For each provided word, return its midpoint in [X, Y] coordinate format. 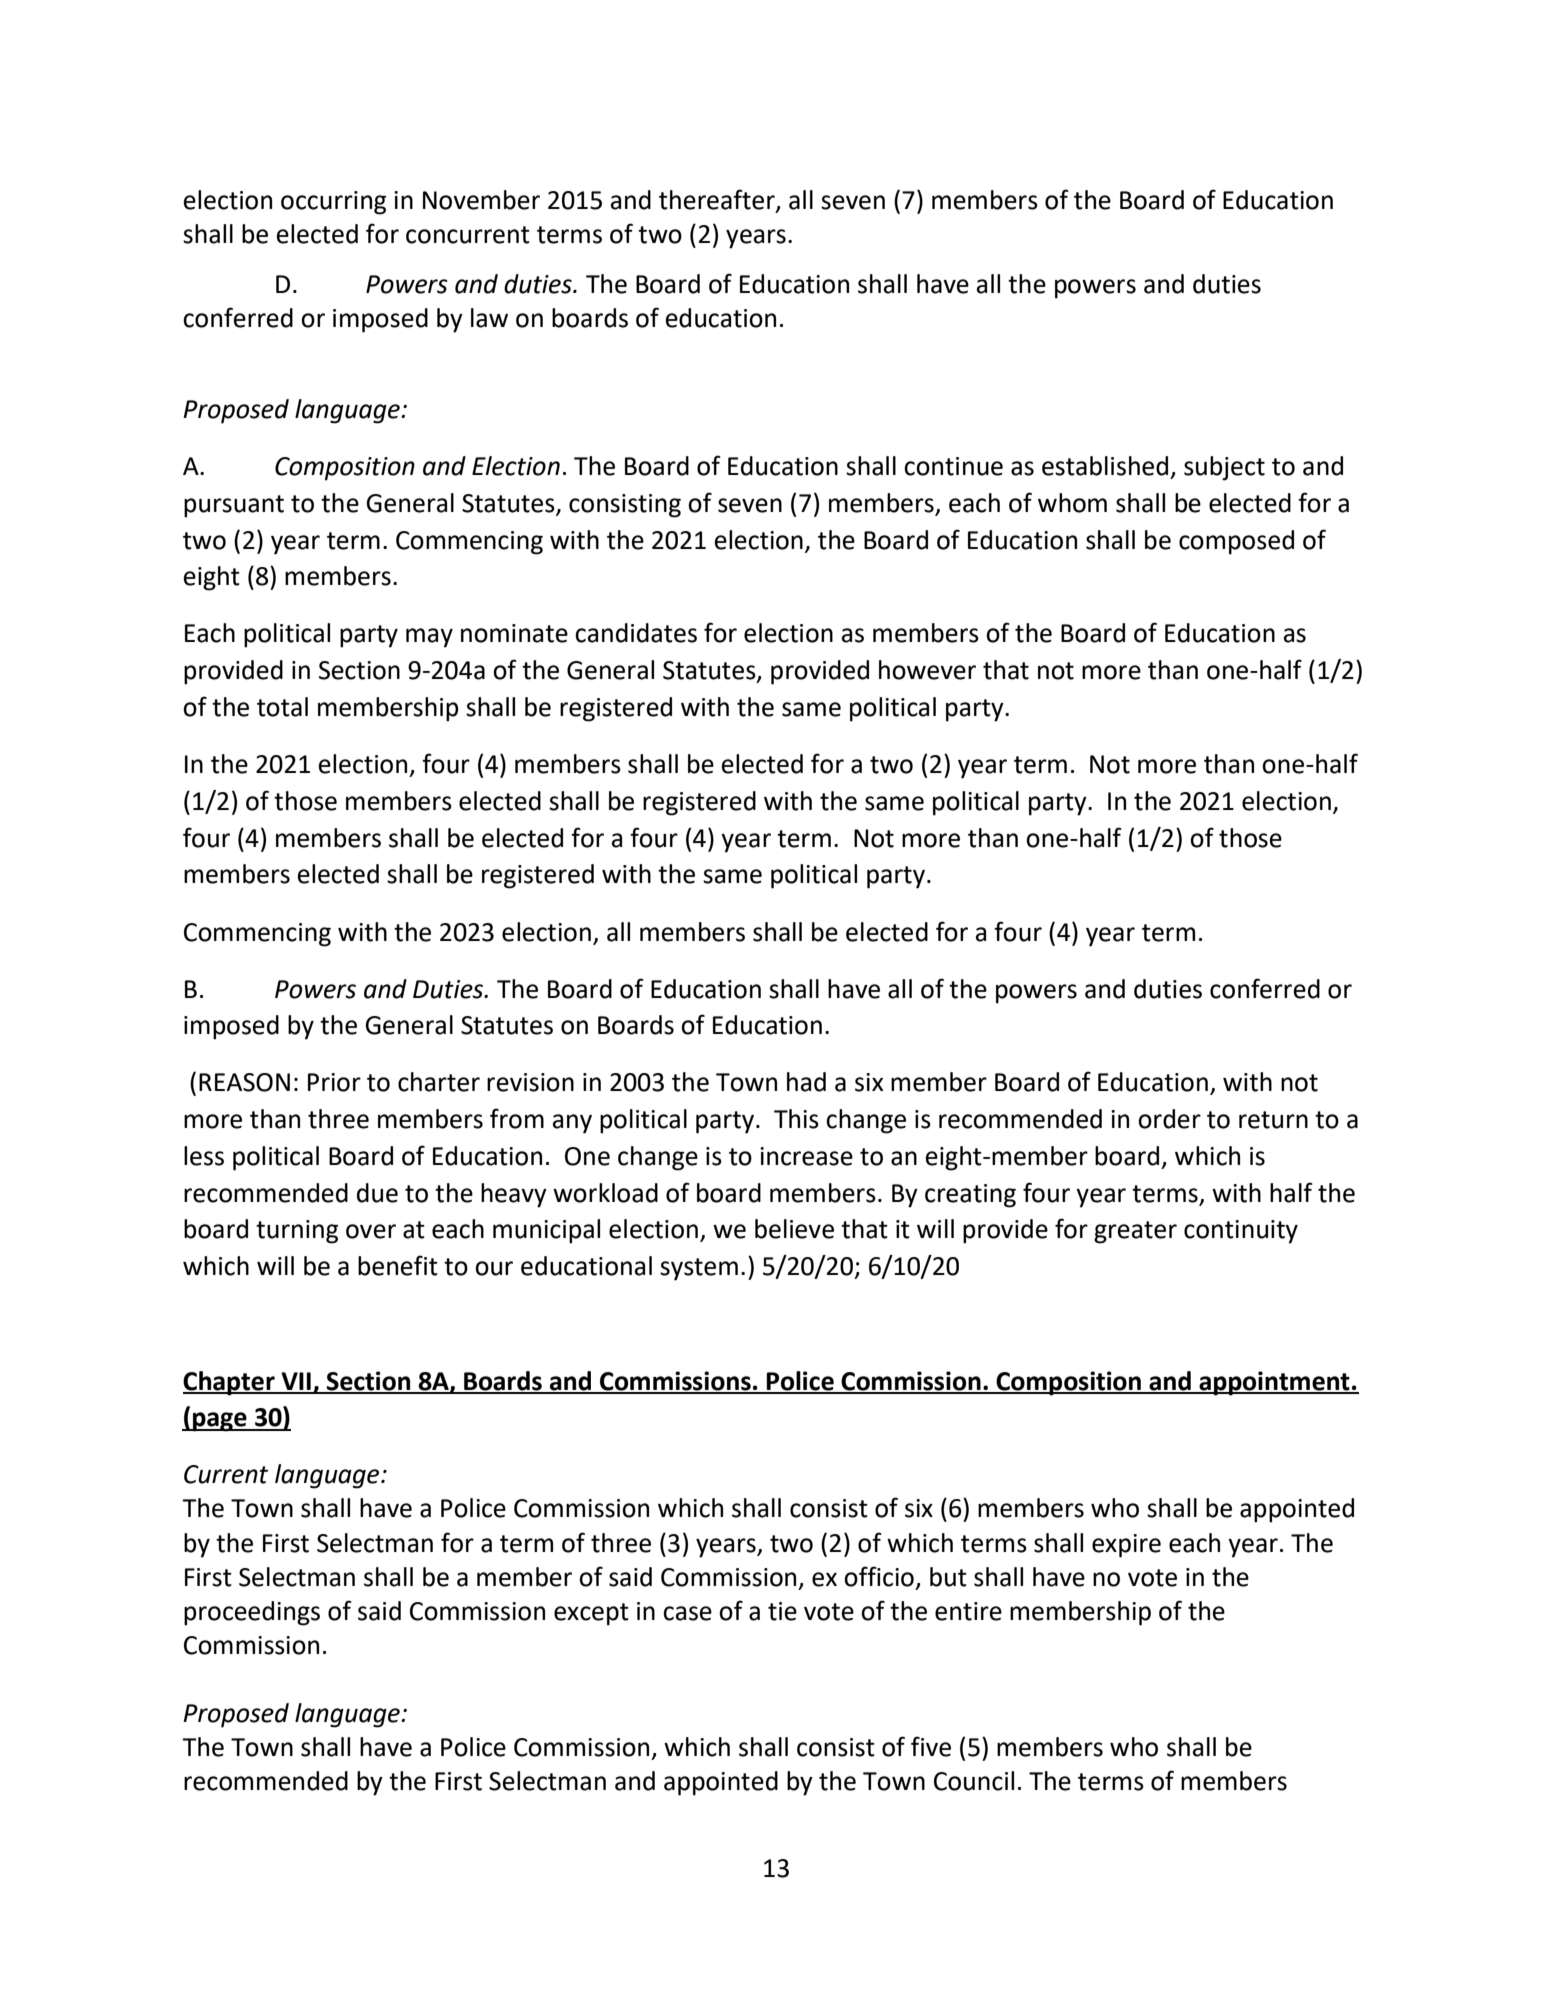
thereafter [718, 200]
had [806, 1082]
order [1169, 1119]
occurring [333, 203]
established [1105, 466]
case [687, 1613]
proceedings [252, 1613]
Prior [334, 1082]
